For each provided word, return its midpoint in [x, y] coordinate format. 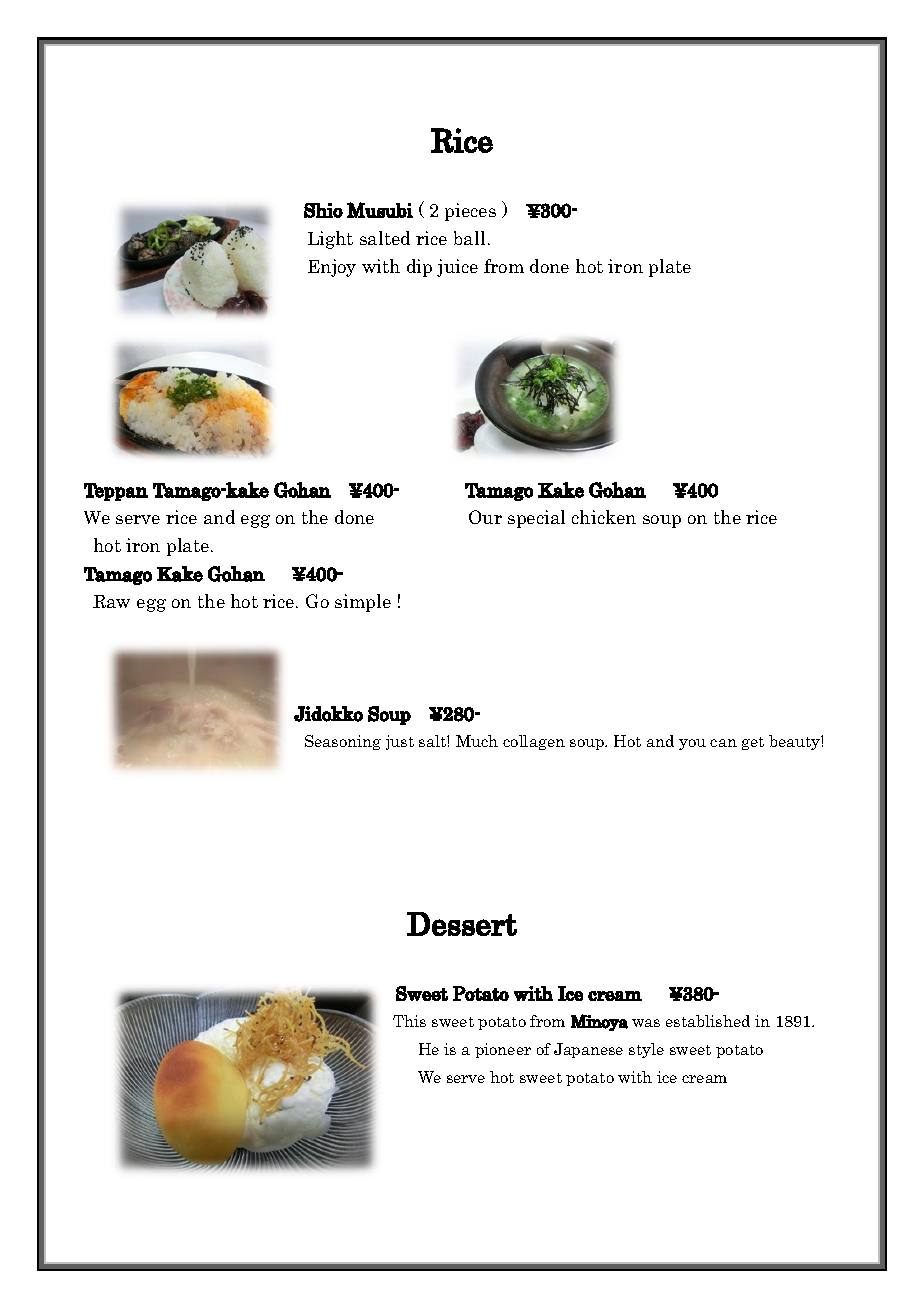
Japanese [588, 1050]
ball [469, 238]
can [723, 743]
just [400, 742]
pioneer [503, 1050]
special [536, 519]
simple [363, 603]
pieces [470, 212]
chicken [604, 517]
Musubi [380, 210]
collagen [534, 742]
